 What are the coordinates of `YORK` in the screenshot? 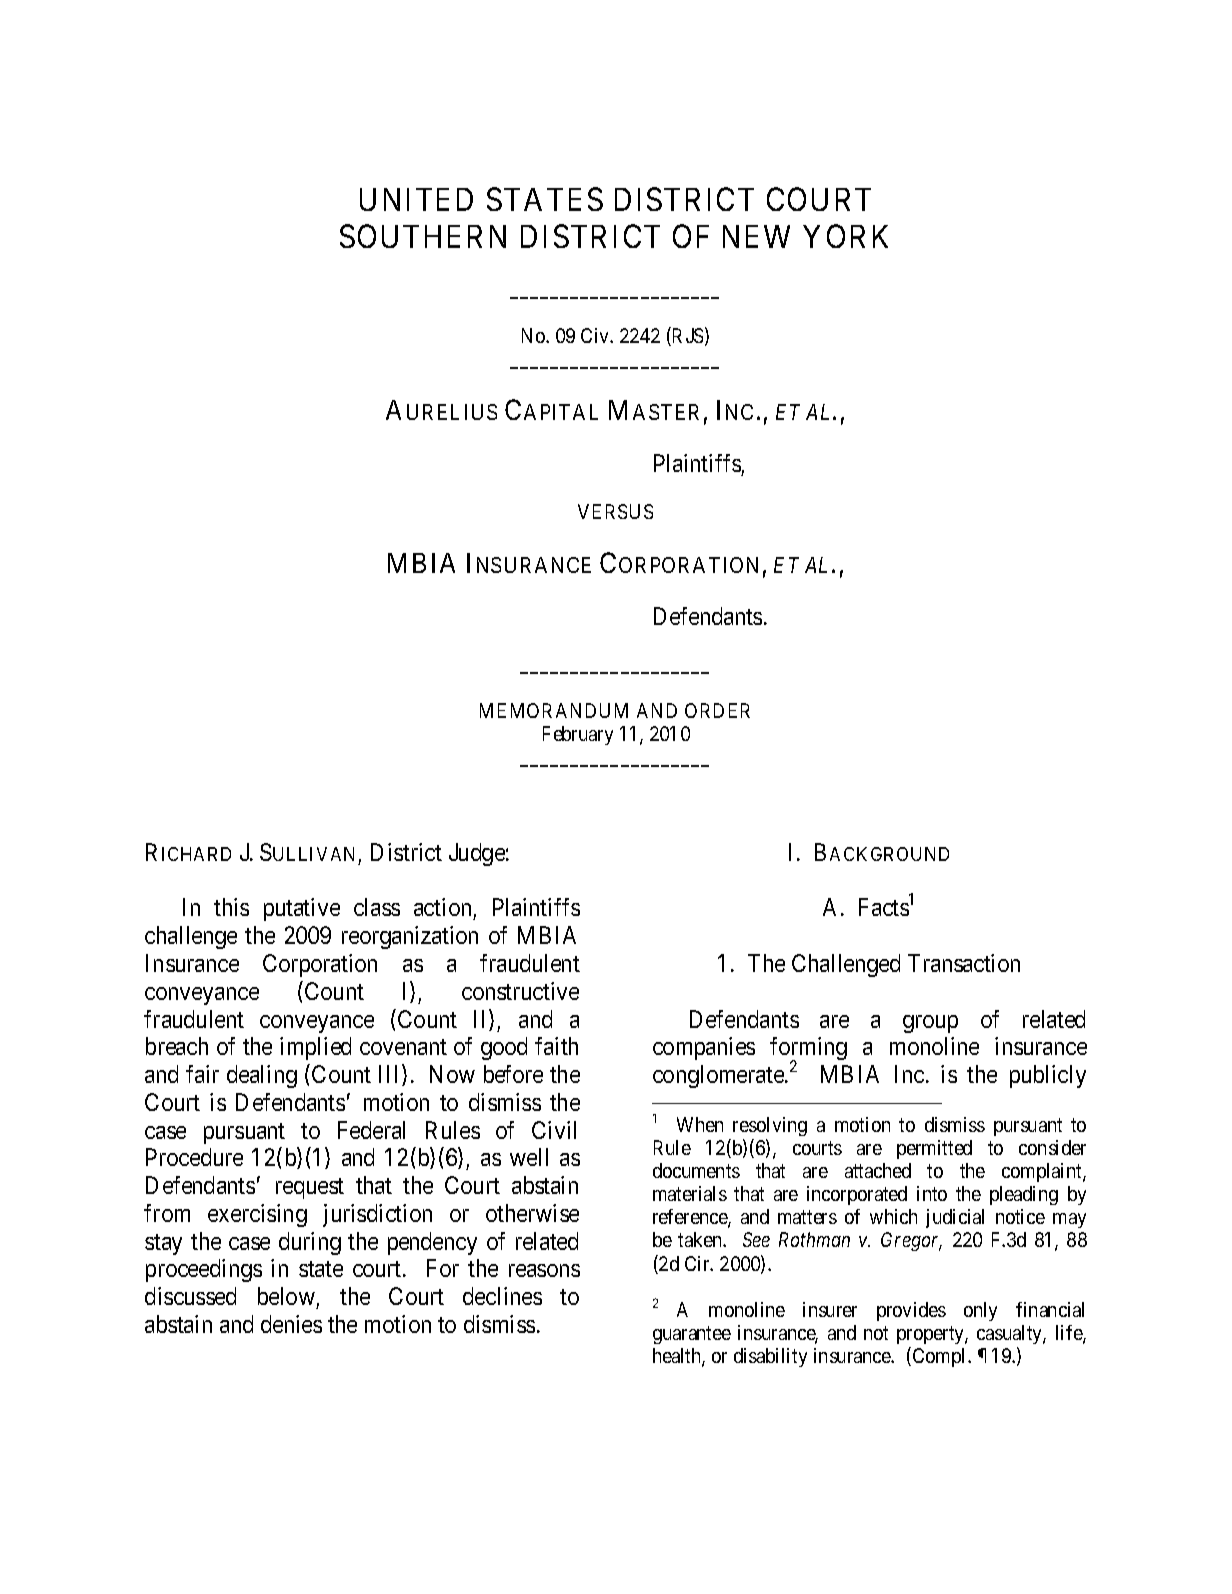 It's located at (845, 236).
